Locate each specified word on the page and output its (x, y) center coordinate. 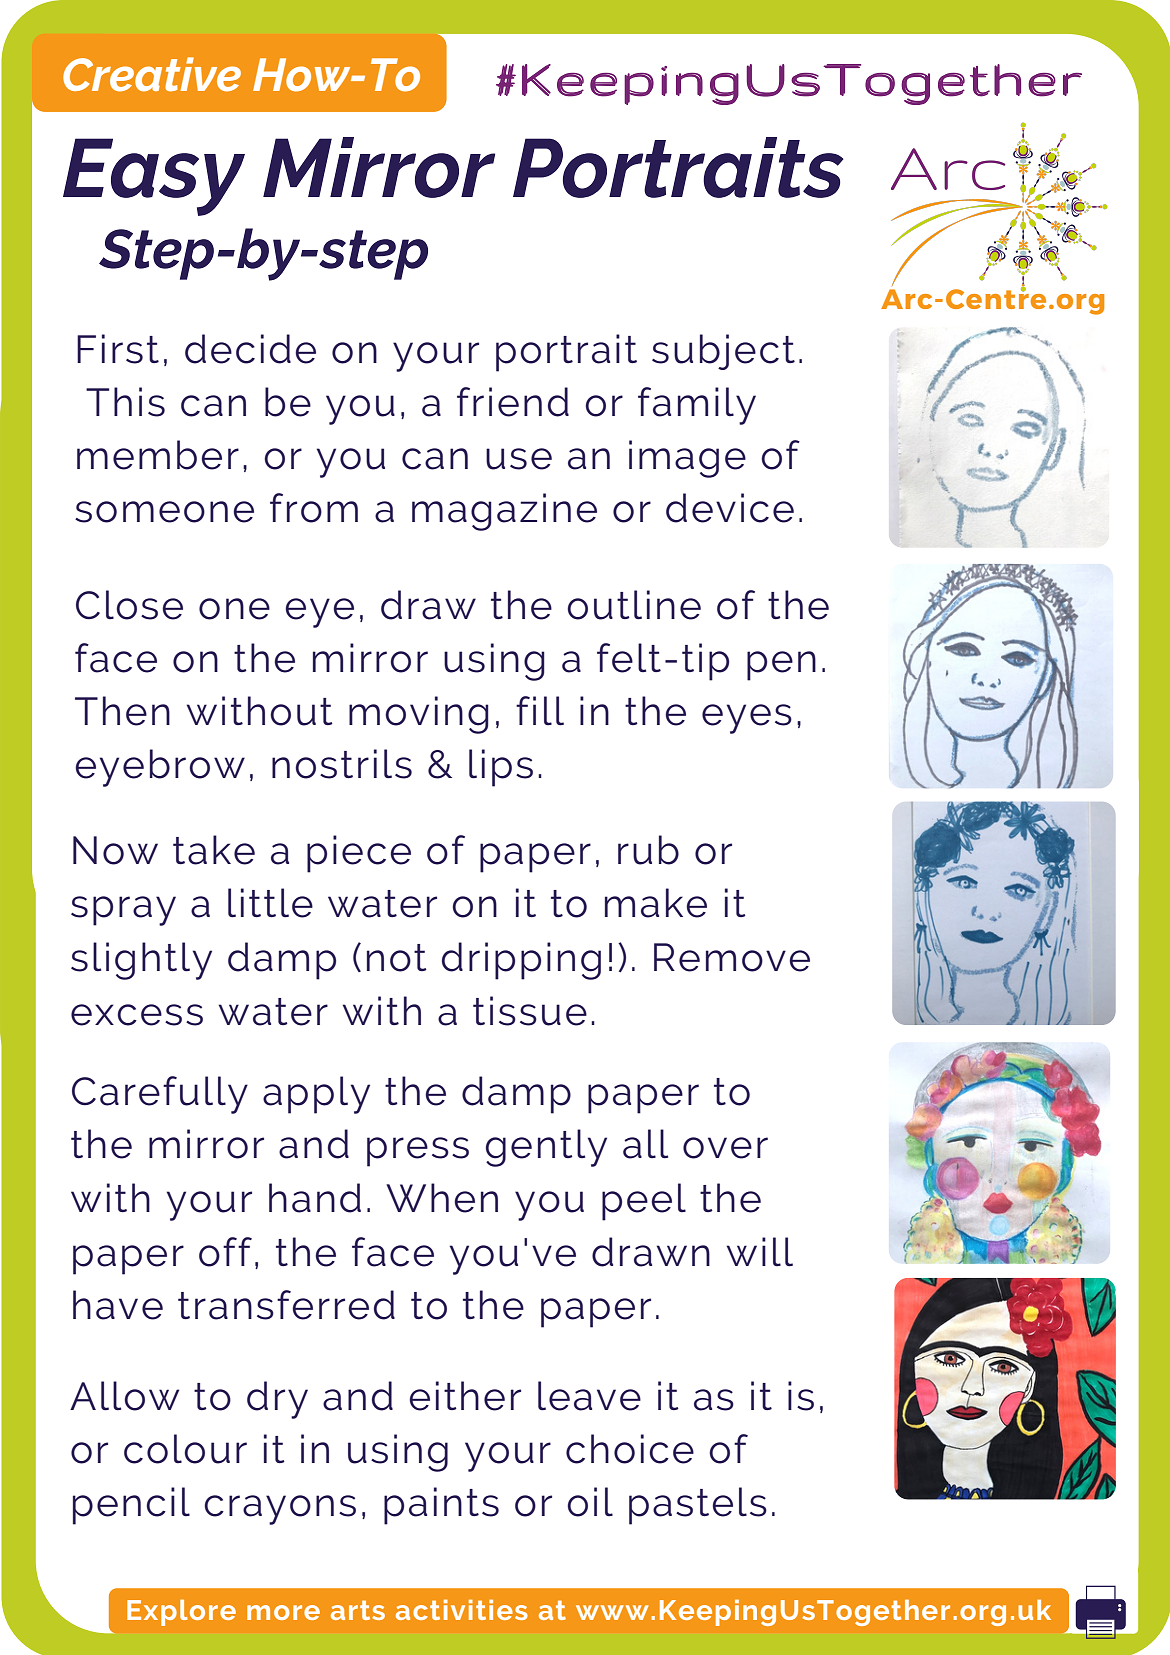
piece (359, 854)
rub (648, 850)
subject (723, 352)
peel (644, 1202)
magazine (504, 512)
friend (513, 402)
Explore (181, 1612)
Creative (152, 74)
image (687, 459)
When (442, 1198)
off (225, 1252)
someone (164, 512)
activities (462, 1609)
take (214, 850)
